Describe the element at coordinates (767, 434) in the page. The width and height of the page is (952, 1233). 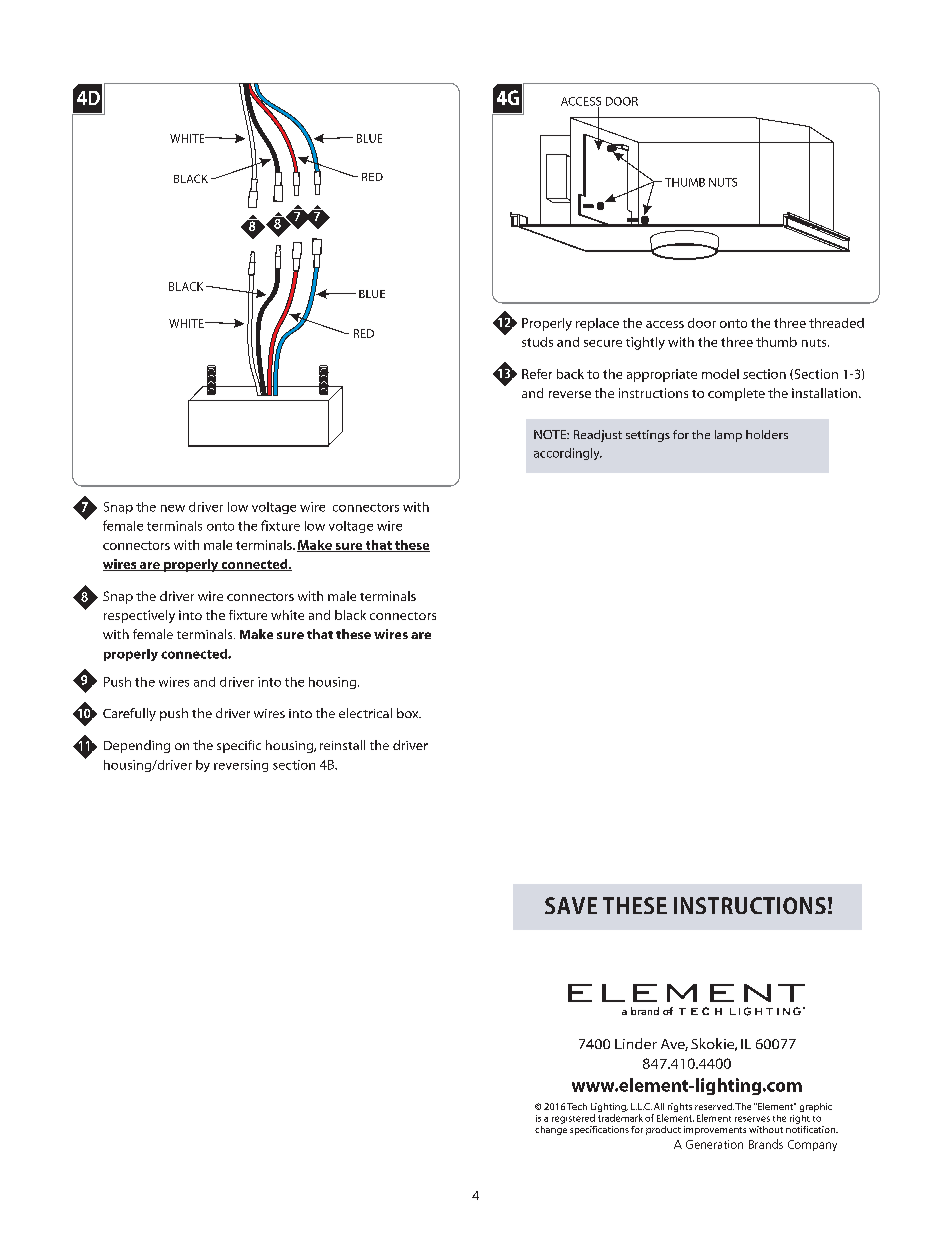
I see `holders` at that location.
